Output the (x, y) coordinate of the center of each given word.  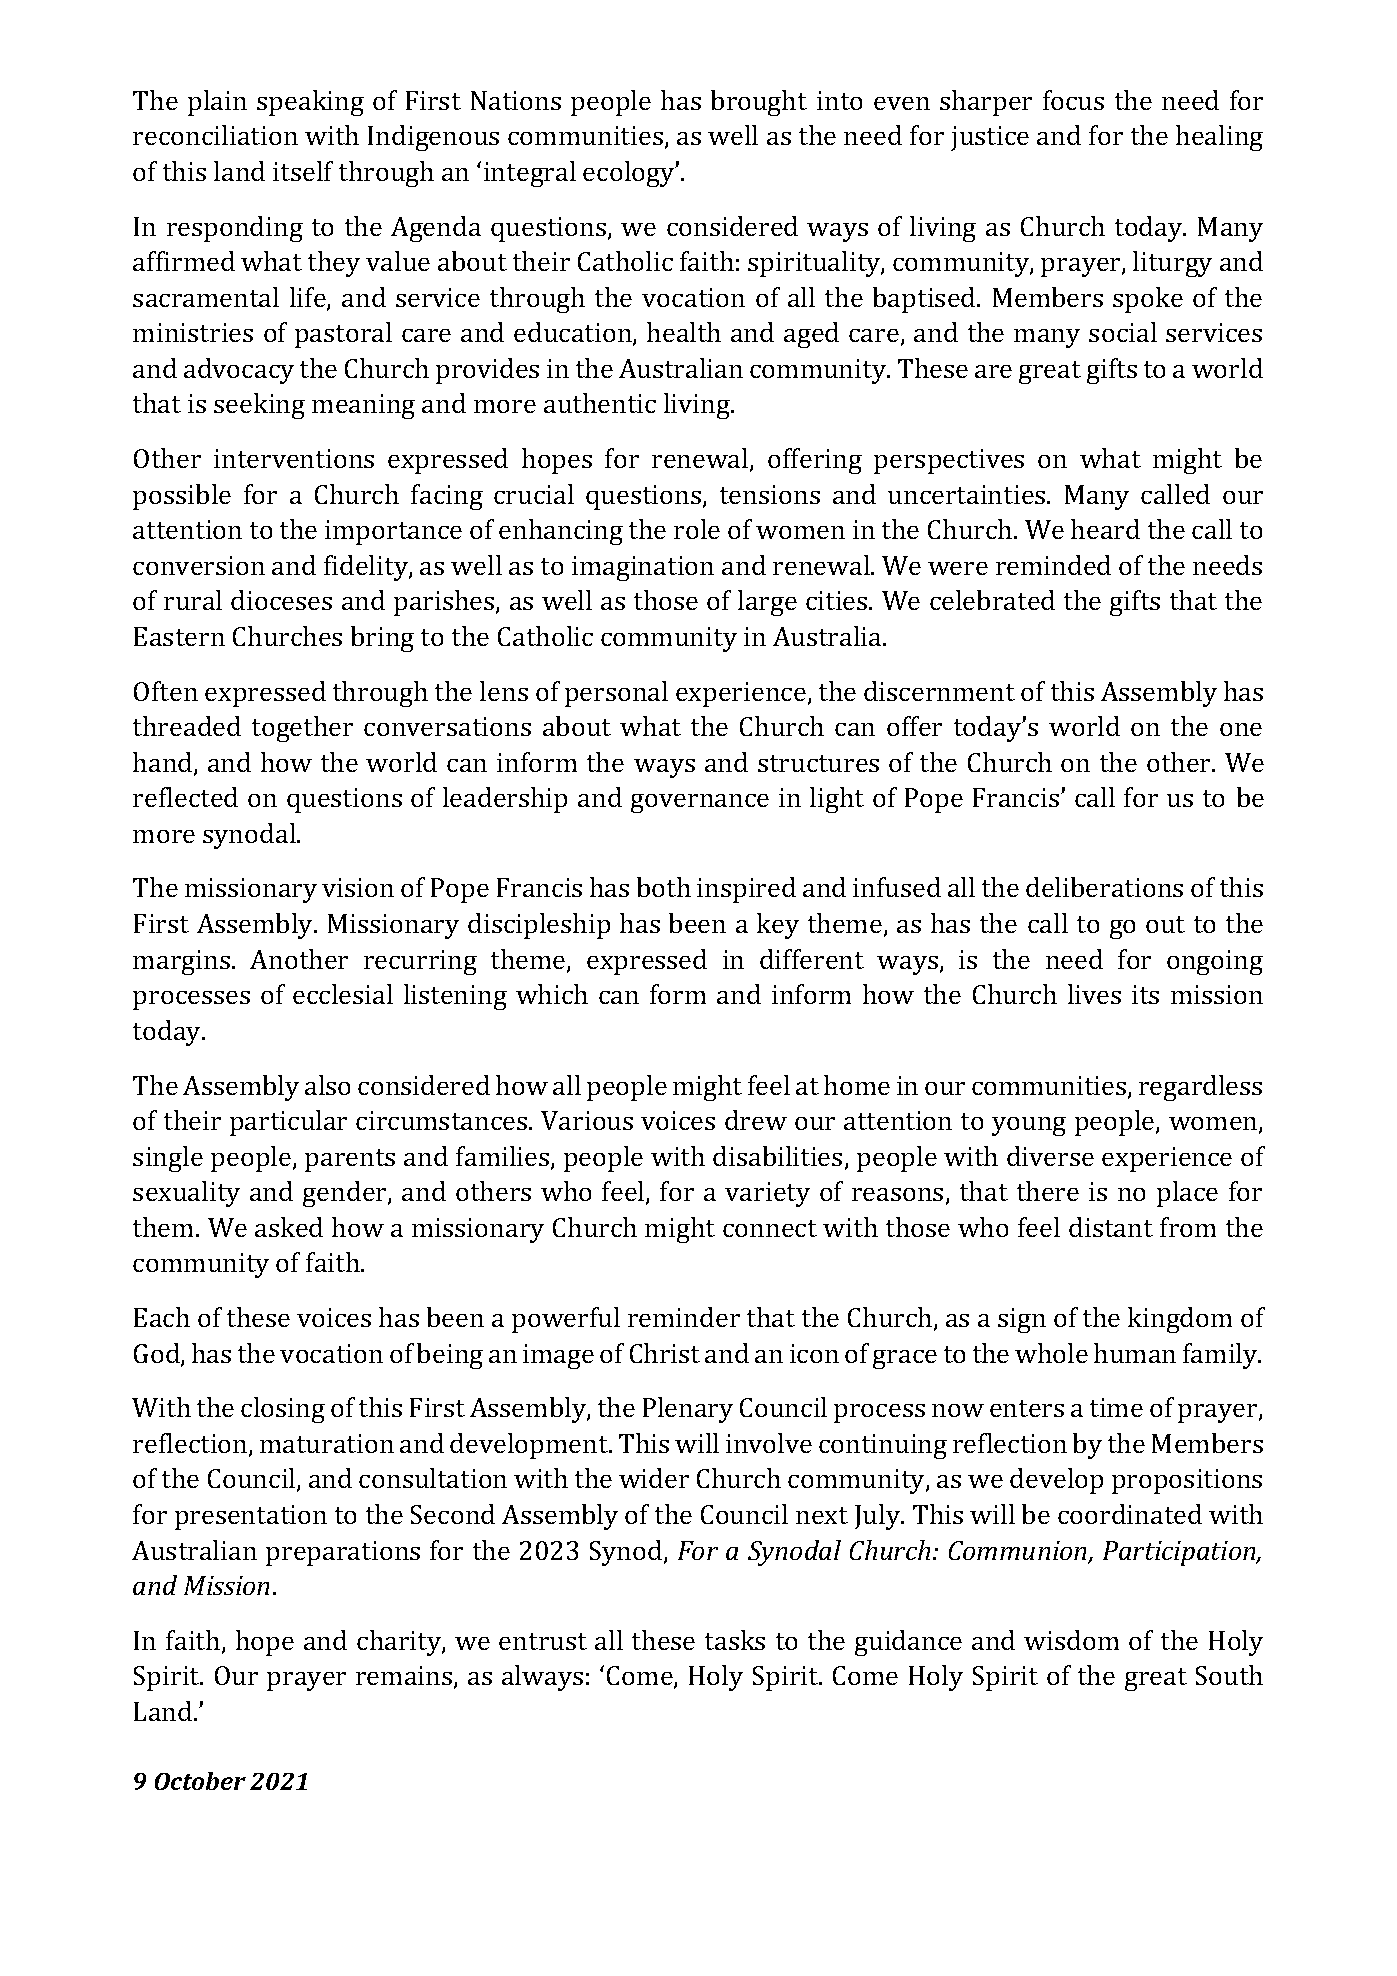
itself (303, 171)
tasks (735, 1640)
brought (759, 103)
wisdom (1071, 1640)
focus (1073, 100)
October (200, 1781)
